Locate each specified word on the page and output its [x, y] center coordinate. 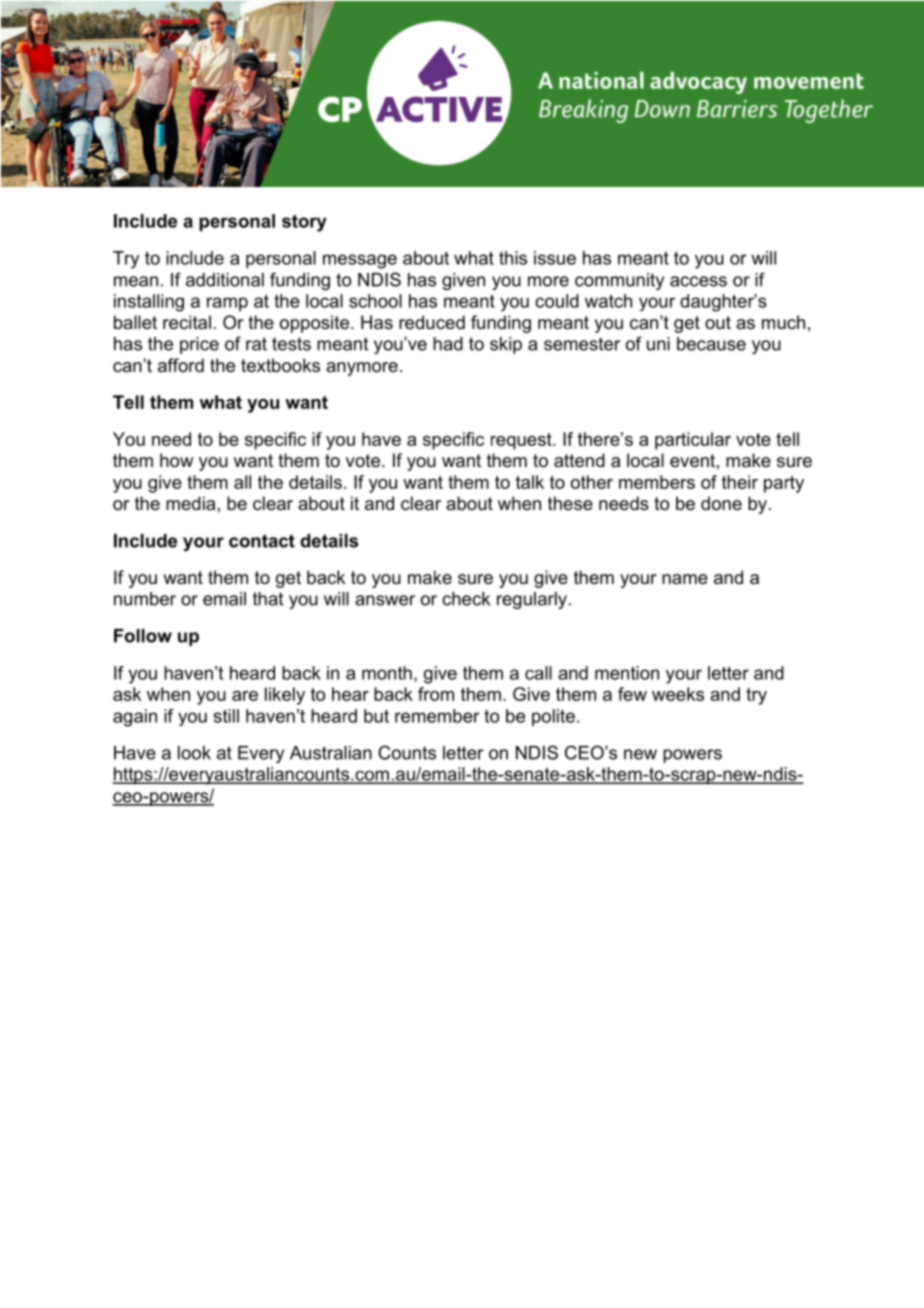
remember [437, 716]
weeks [678, 694]
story [304, 223]
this [513, 258]
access [698, 281]
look [194, 753]
